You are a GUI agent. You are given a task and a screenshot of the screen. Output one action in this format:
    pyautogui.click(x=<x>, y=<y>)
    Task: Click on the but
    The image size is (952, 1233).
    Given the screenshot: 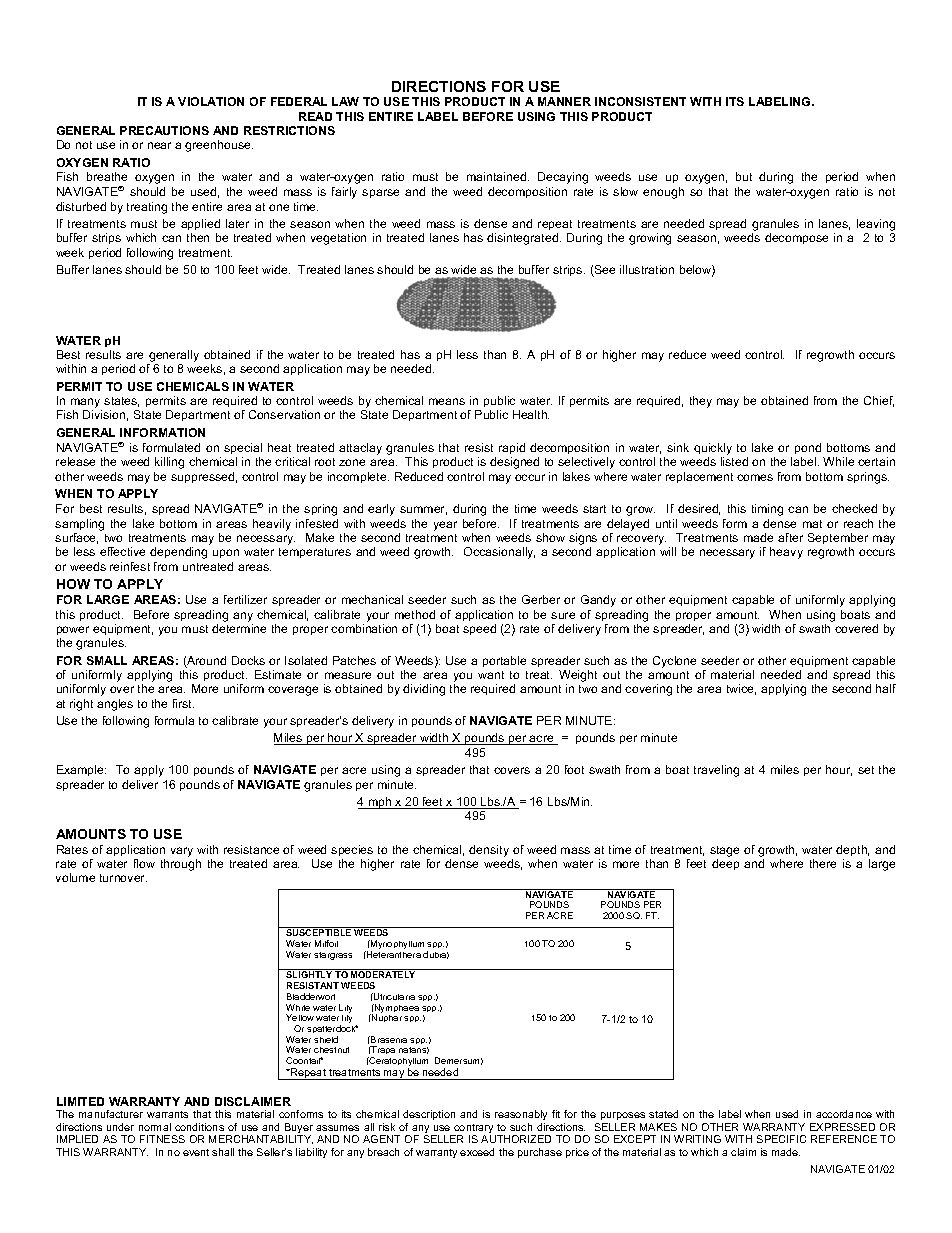 What is the action you would take?
    pyautogui.click(x=744, y=176)
